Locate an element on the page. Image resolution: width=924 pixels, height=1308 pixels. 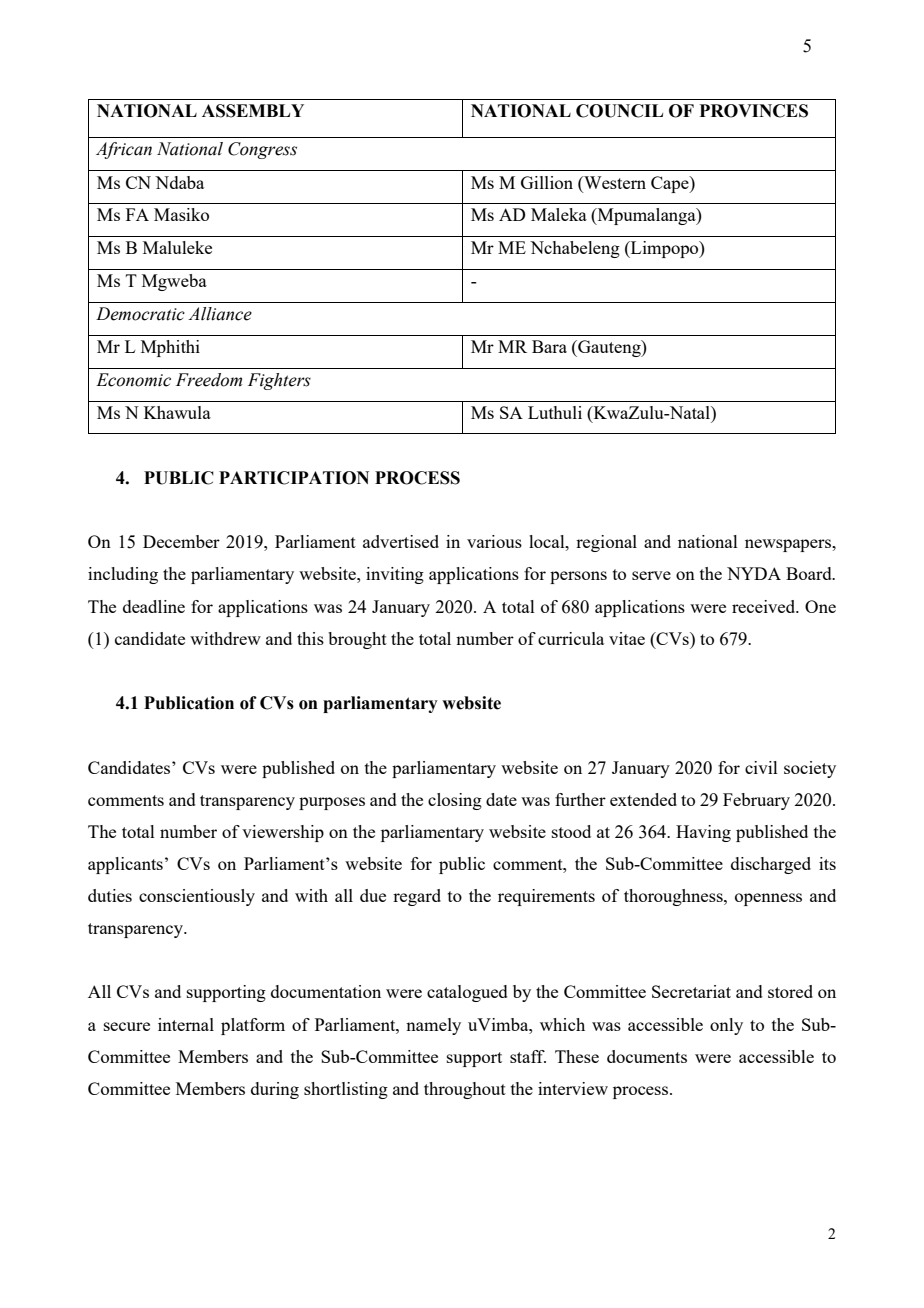
only is located at coordinates (726, 1026).
